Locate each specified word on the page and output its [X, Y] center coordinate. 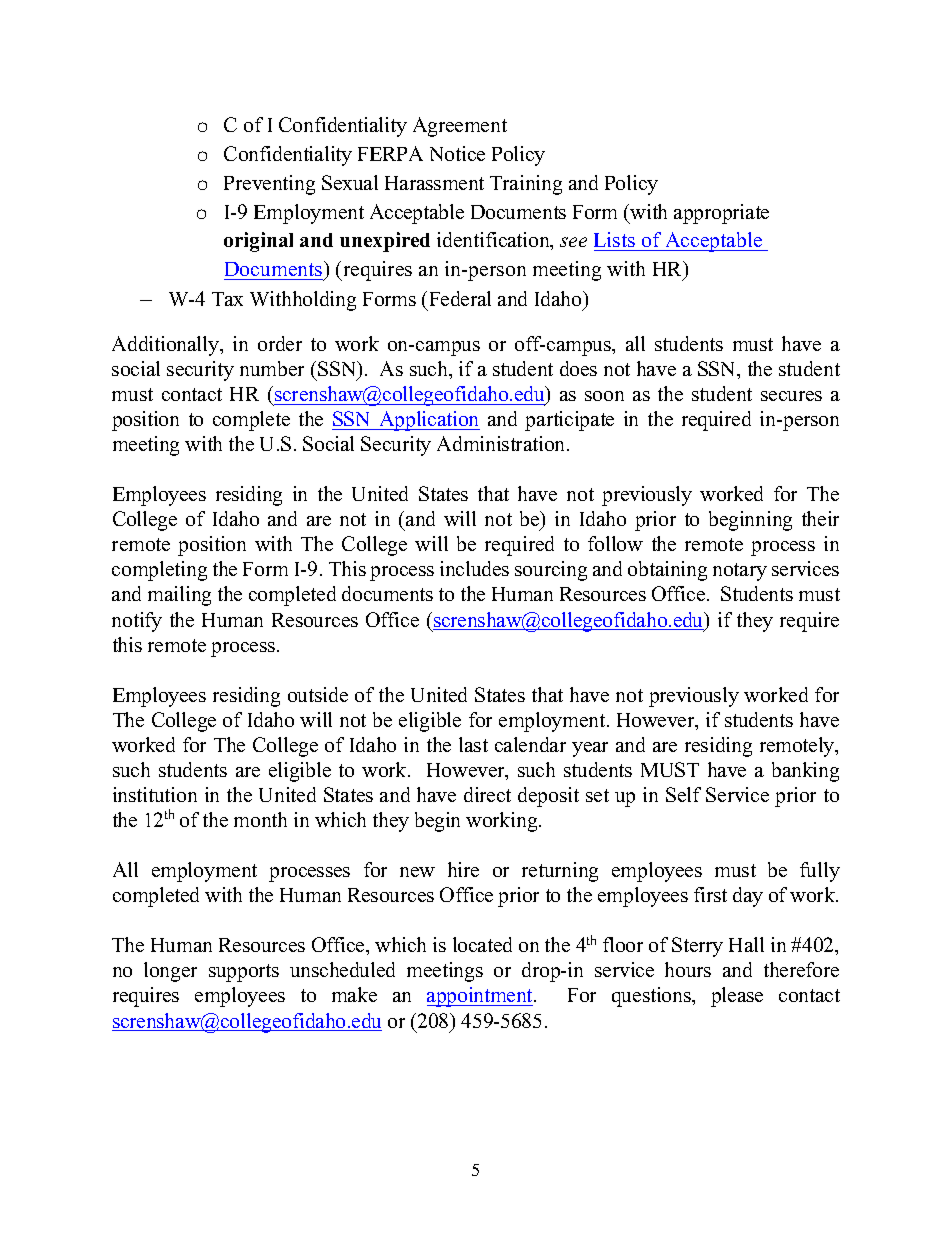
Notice [457, 153]
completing [159, 571]
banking [805, 772]
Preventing [269, 185]
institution [155, 794]
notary [740, 572]
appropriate [721, 214]
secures [791, 396]
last [473, 744]
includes [474, 568]
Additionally [167, 346]
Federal [460, 298]
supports [244, 973]
